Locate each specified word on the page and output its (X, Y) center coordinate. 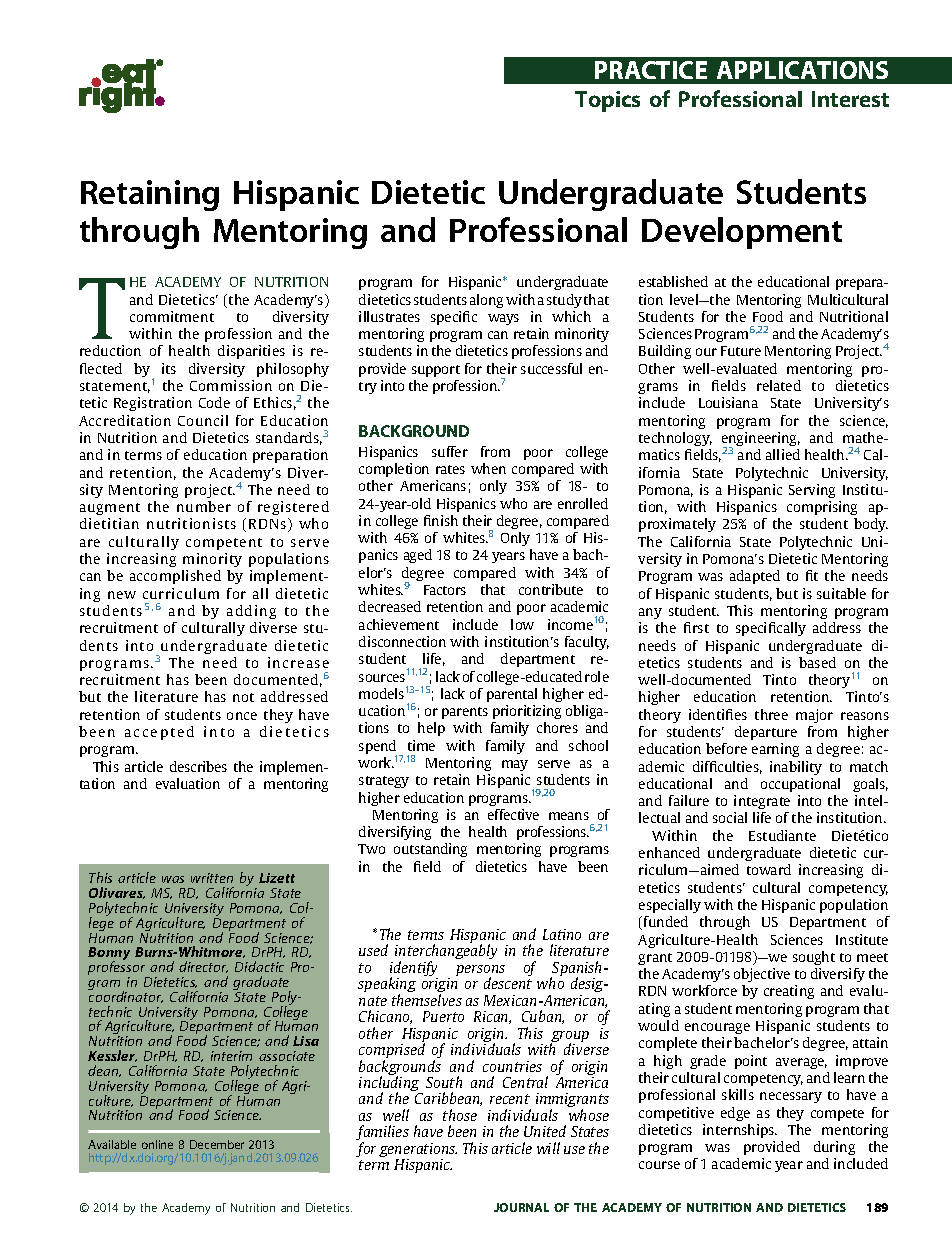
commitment (172, 316)
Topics (607, 101)
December (217, 1144)
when (488, 468)
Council (203, 420)
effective (513, 814)
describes (198, 766)
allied (783, 454)
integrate (762, 802)
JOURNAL (521, 1207)
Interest (850, 99)
